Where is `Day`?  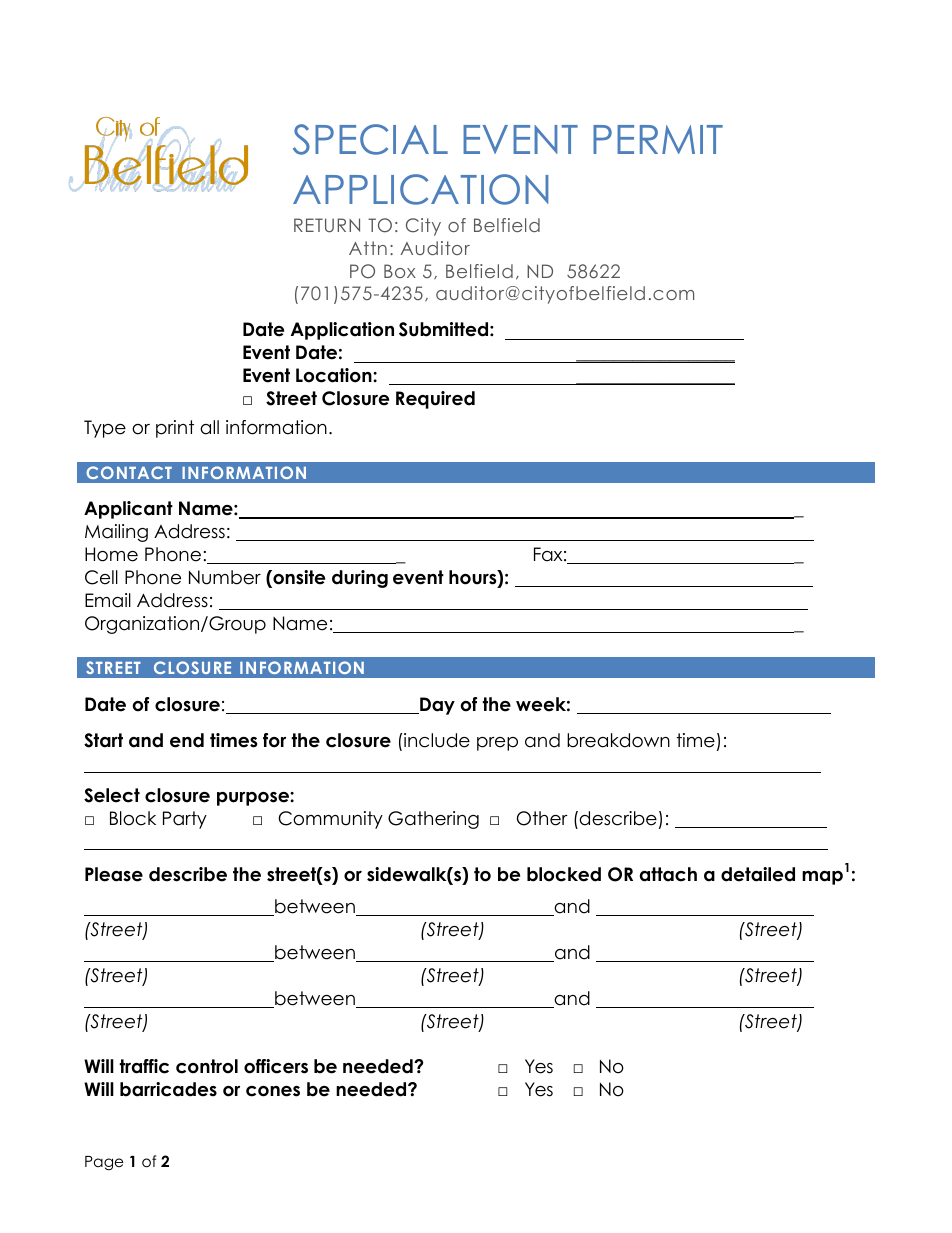 Day is located at coordinates (436, 706).
